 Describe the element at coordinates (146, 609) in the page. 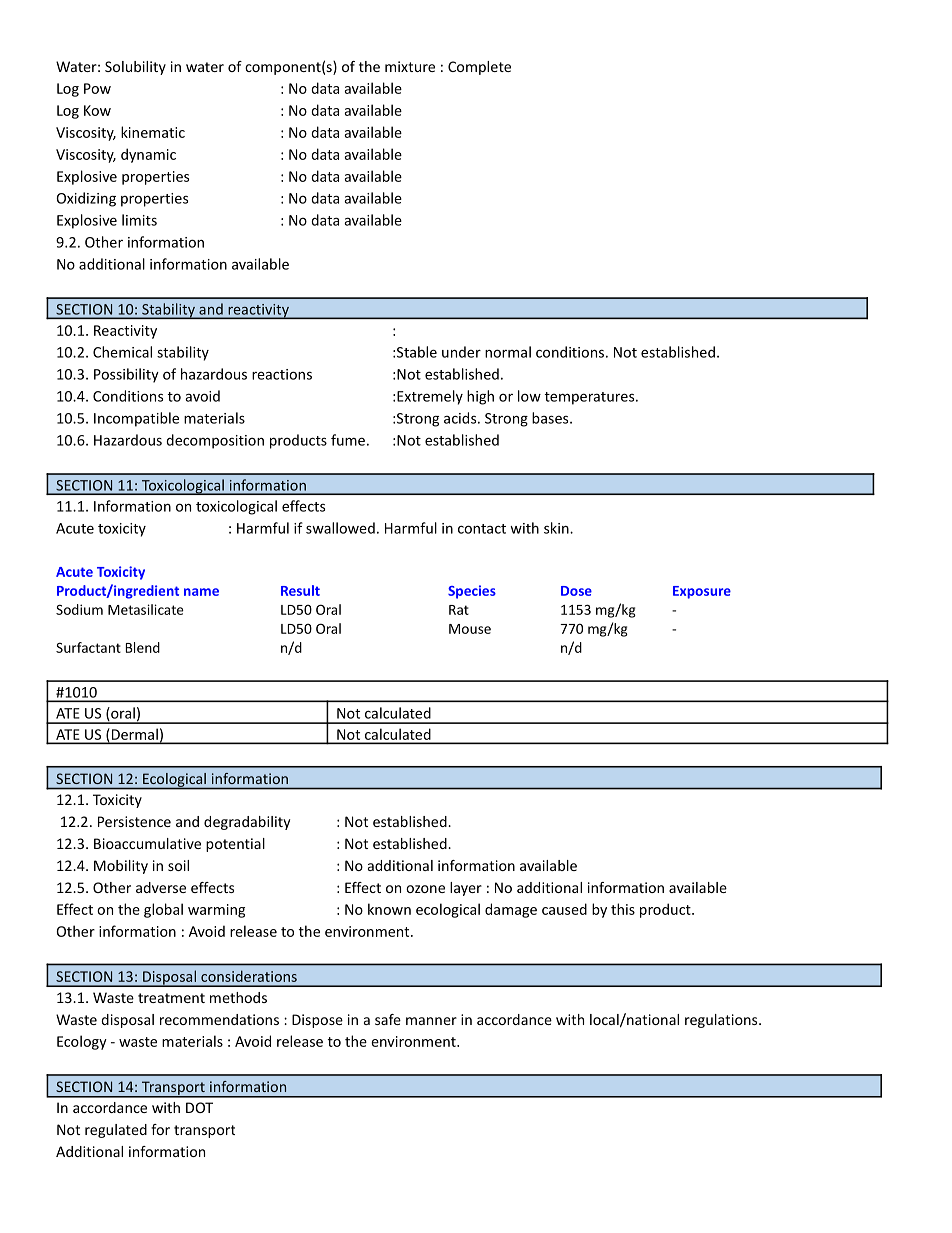

I see `Metasilicate` at that location.
